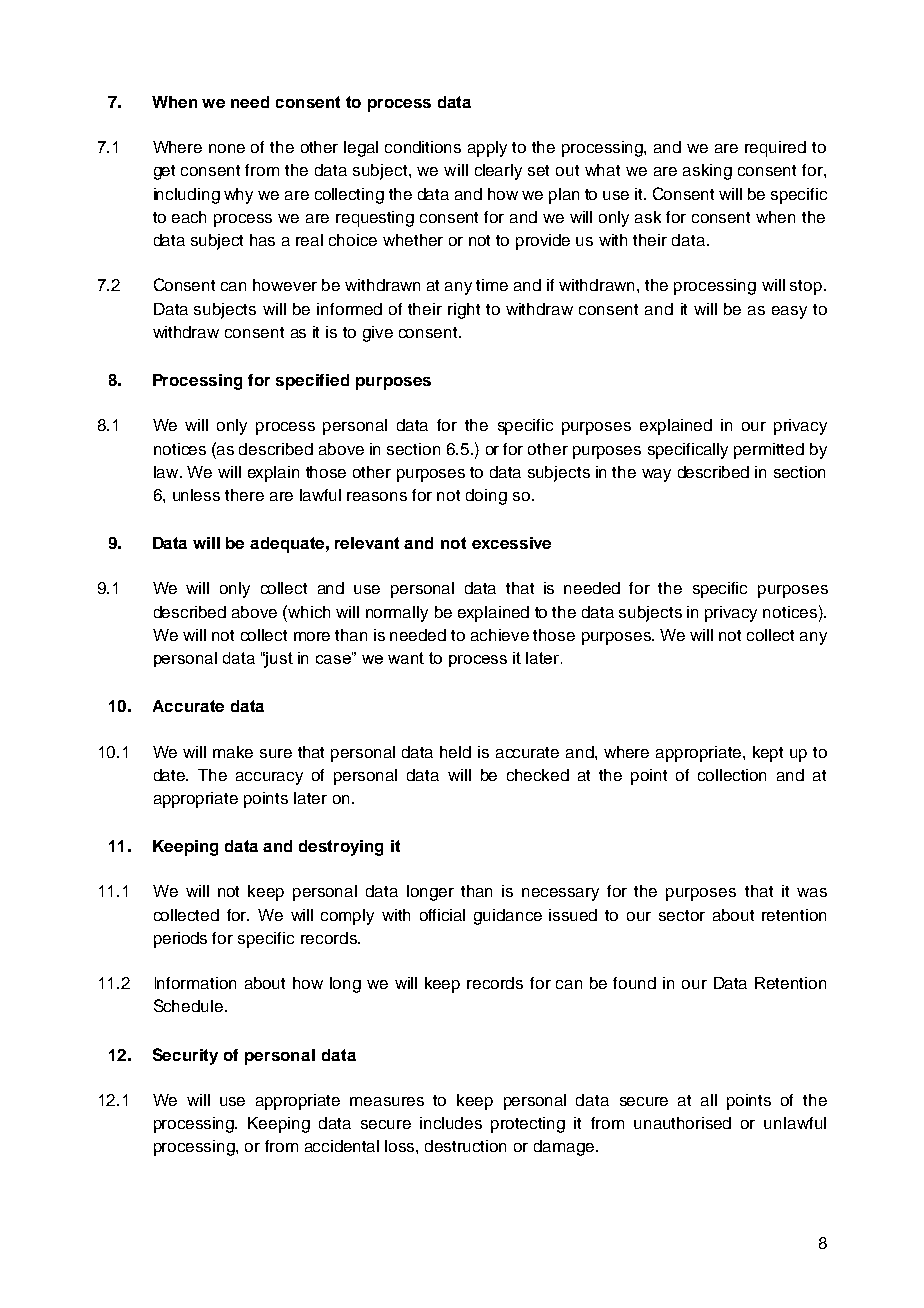 Image resolution: width=924 pixels, height=1308 pixels. What do you see at coordinates (238, 196) in the screenshot?
I see `why` at bounding box center [238, 196].
